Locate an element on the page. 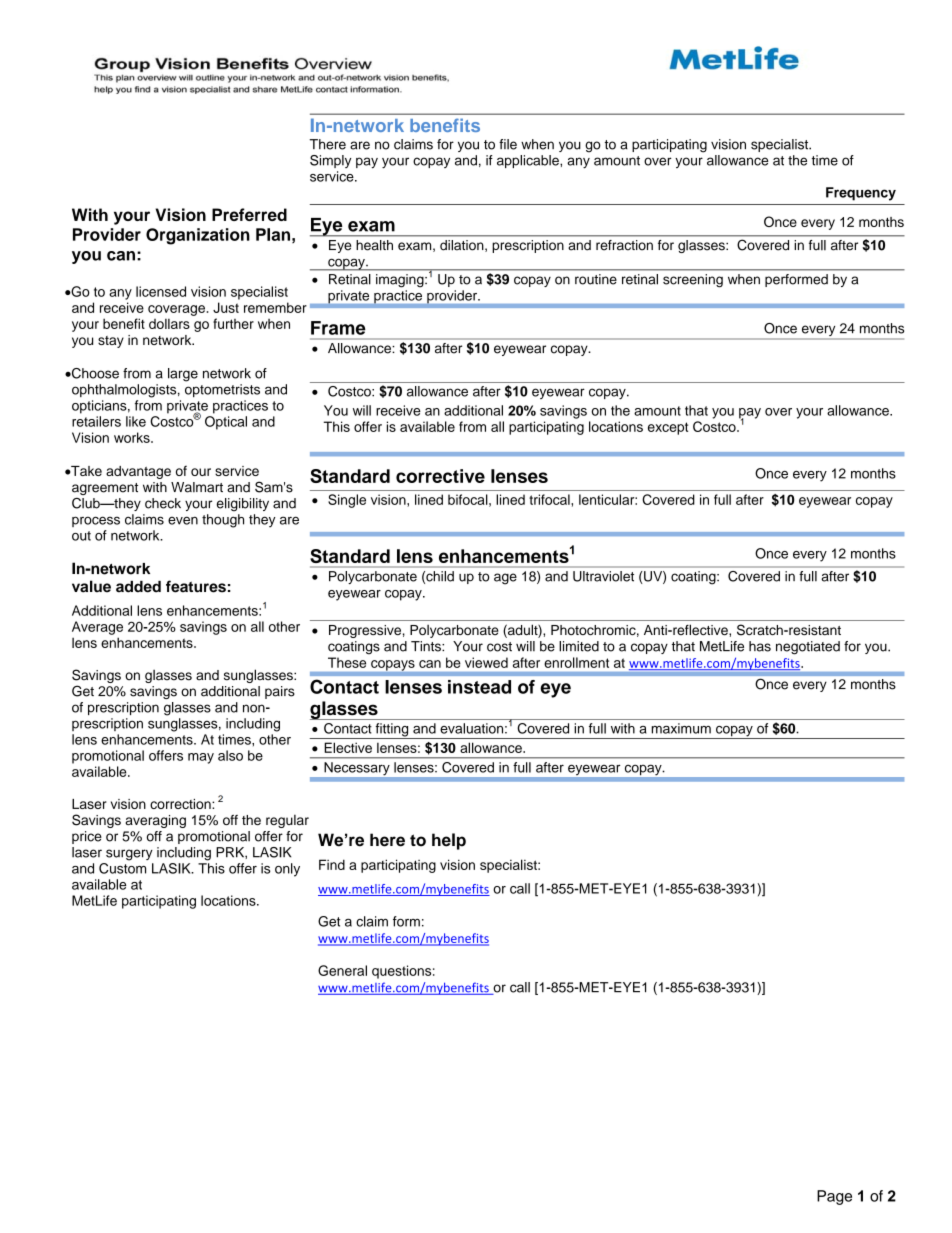  has is located at coordinates (760, 646).
